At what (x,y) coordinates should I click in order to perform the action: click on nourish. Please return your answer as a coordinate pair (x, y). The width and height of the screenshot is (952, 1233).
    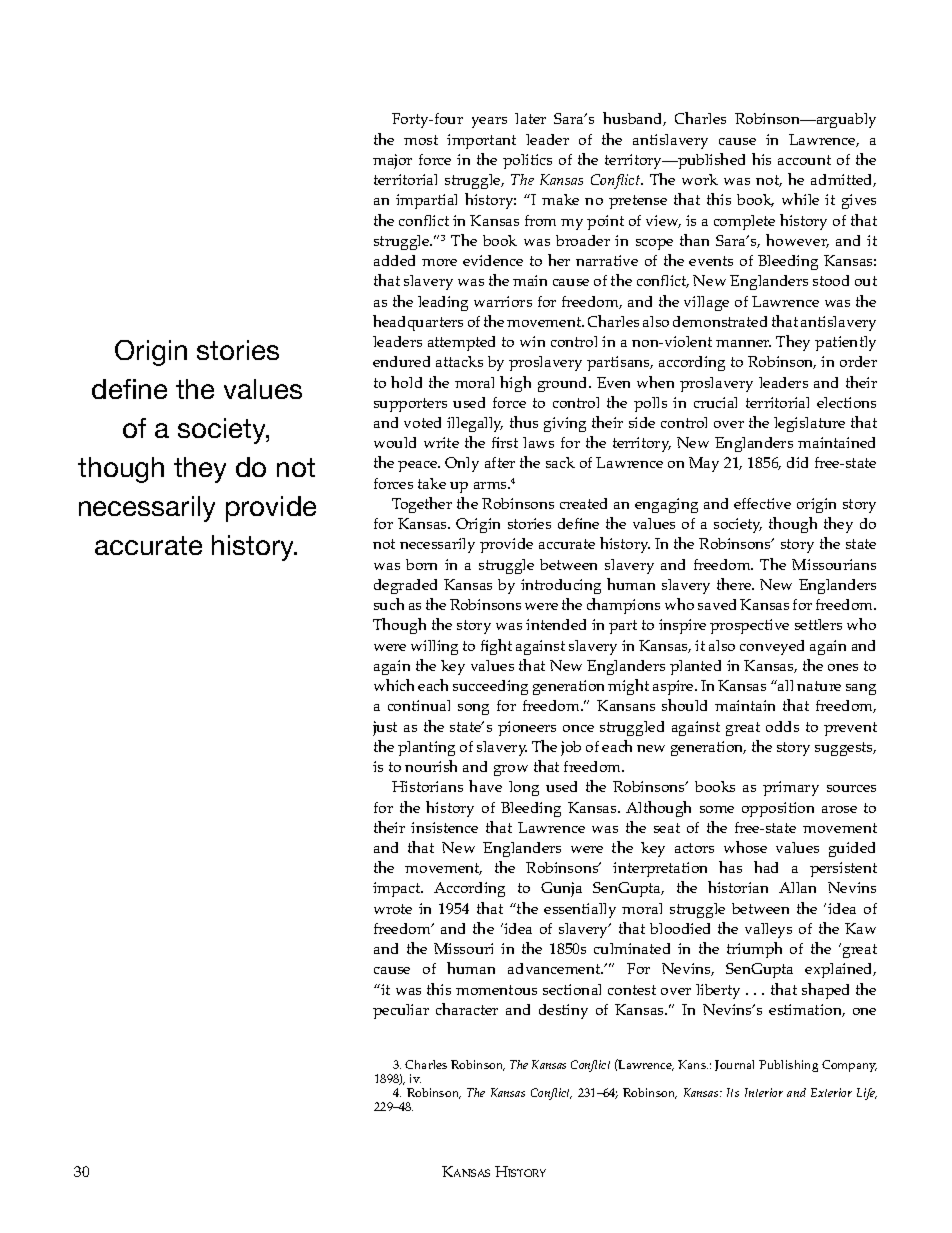
    Looking at the image, I should click on (431, 766).
